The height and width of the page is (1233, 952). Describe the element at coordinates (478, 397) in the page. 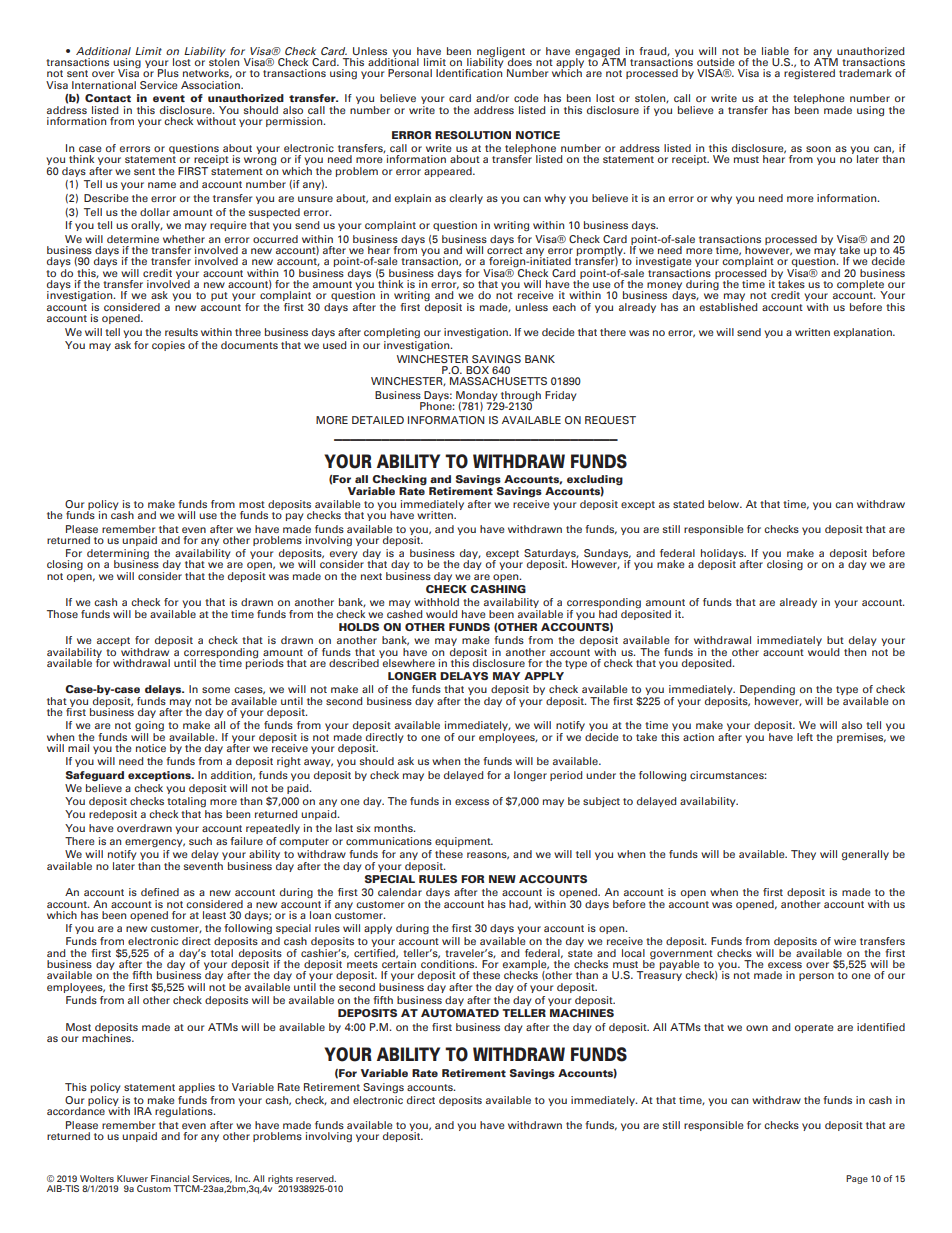

I see `Monday` at that location.
